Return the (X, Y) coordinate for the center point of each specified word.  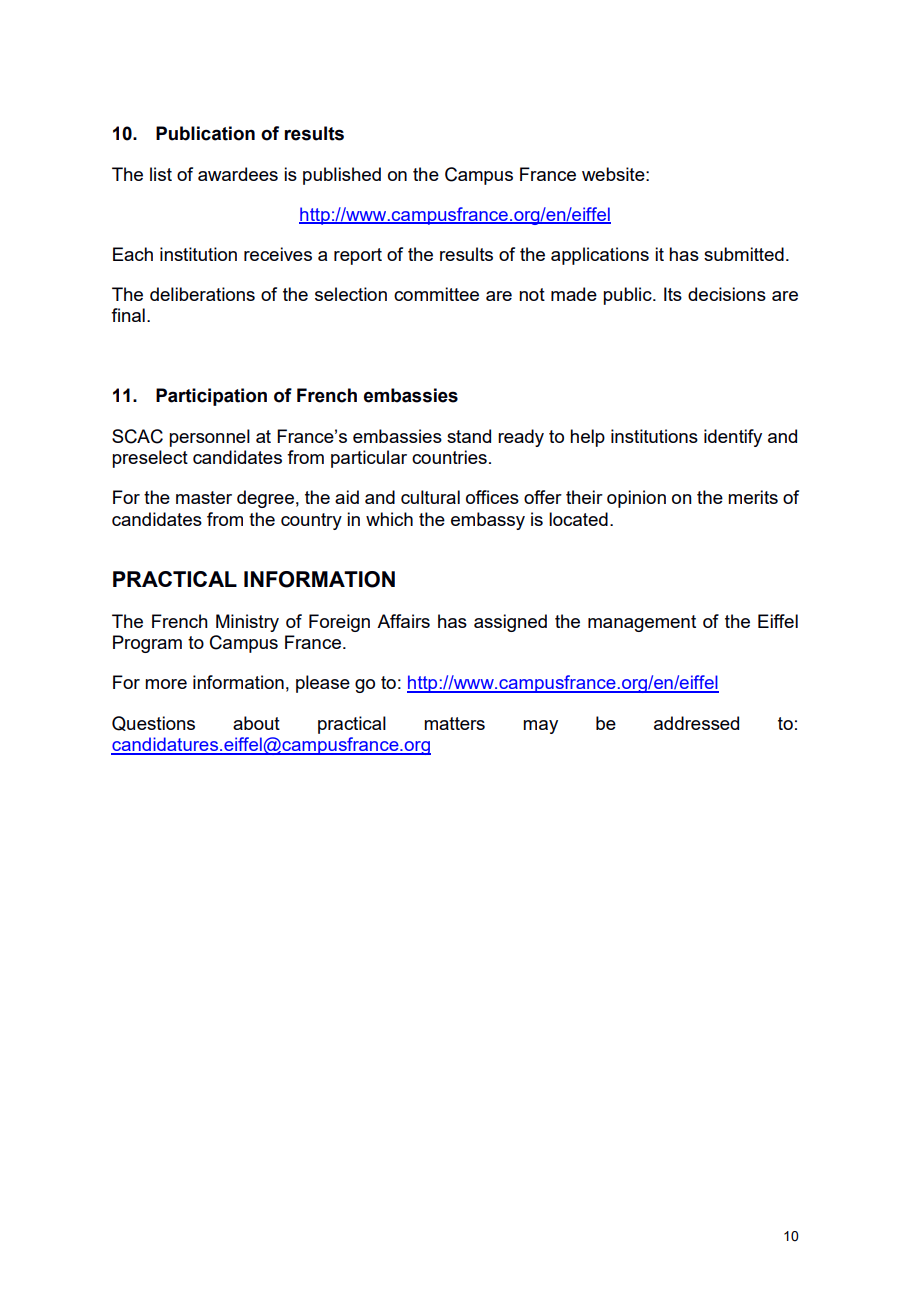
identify (733, 438)
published (342, 176)
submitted (744, 254)
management (642, 623)
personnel (209, 438)
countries (449, 457)
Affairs (403, 621)
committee (436, 294)
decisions (727, 294)
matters (454, 723)
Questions (153, 723)
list (161, 174)
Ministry (247, 623)
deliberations (202, 294)
